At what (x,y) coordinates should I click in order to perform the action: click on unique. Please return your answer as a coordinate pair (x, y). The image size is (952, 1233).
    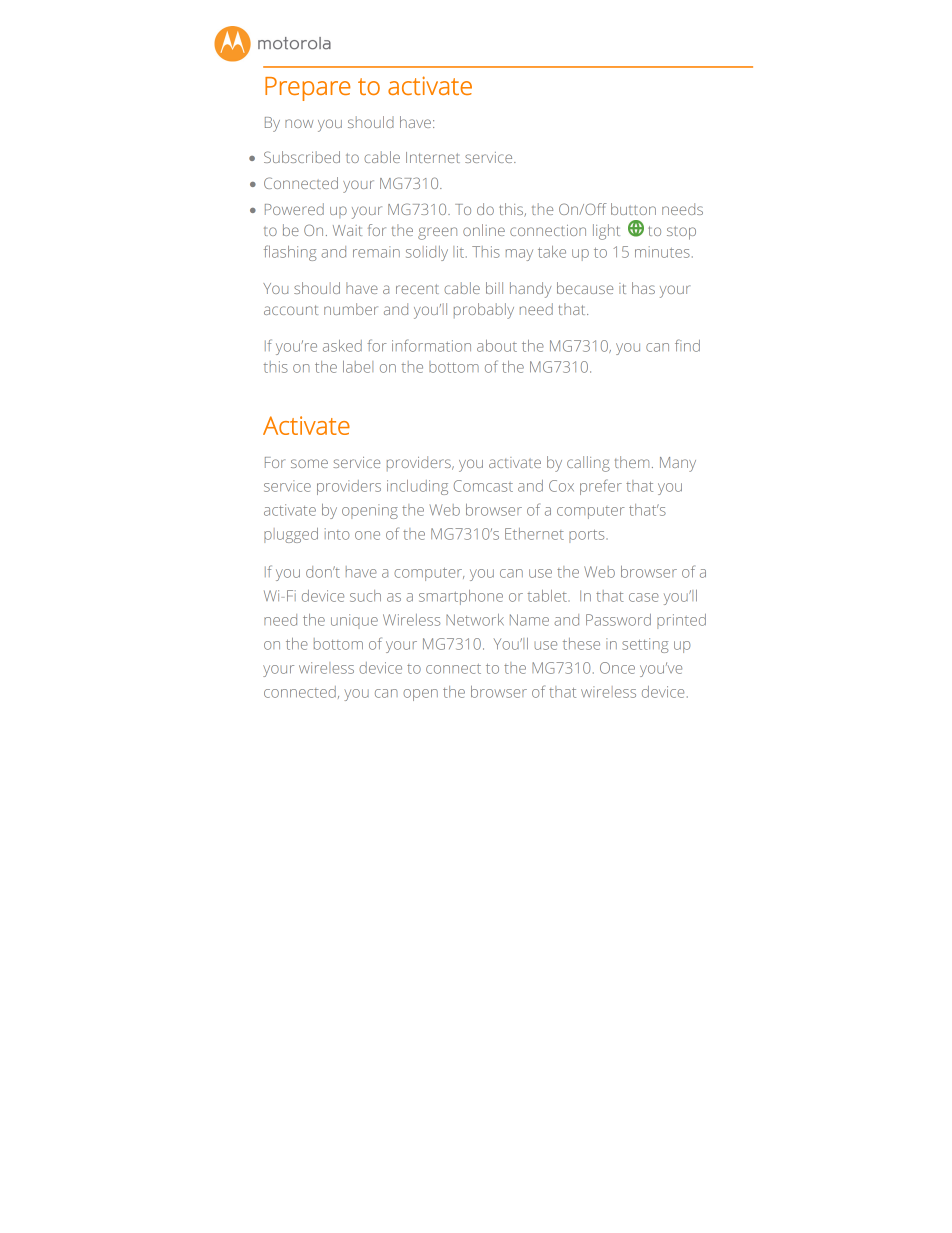
    Looking at the image, I should click on (354, 621).
